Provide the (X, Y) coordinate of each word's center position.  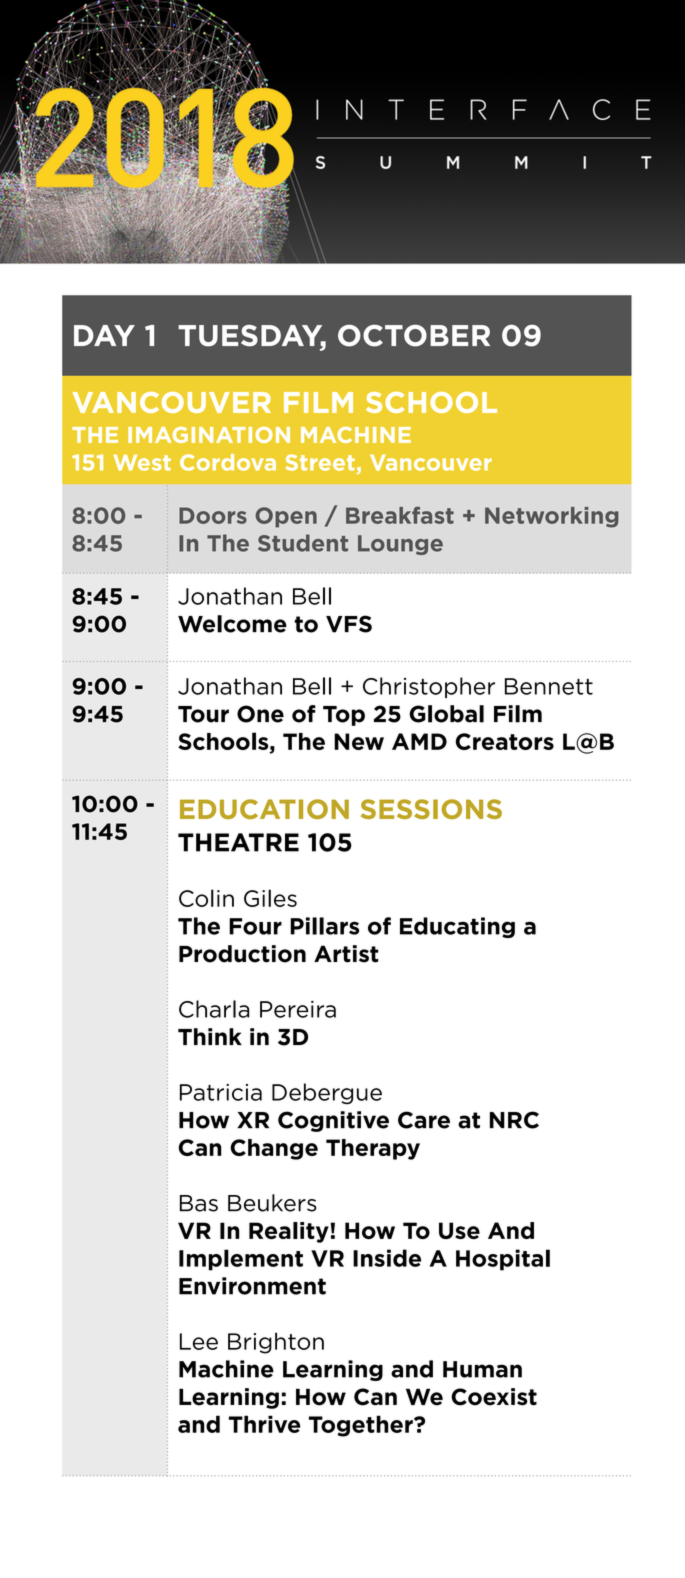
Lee (199, 1341)
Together (362, 1426)
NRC (514, 1120)
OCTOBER (414, 335)
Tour (203, 714)
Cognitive (333, 1121)
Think (210, 1036)
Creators (504, 741)
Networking (552, 517)
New (359, 741)
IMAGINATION (209, 435)
